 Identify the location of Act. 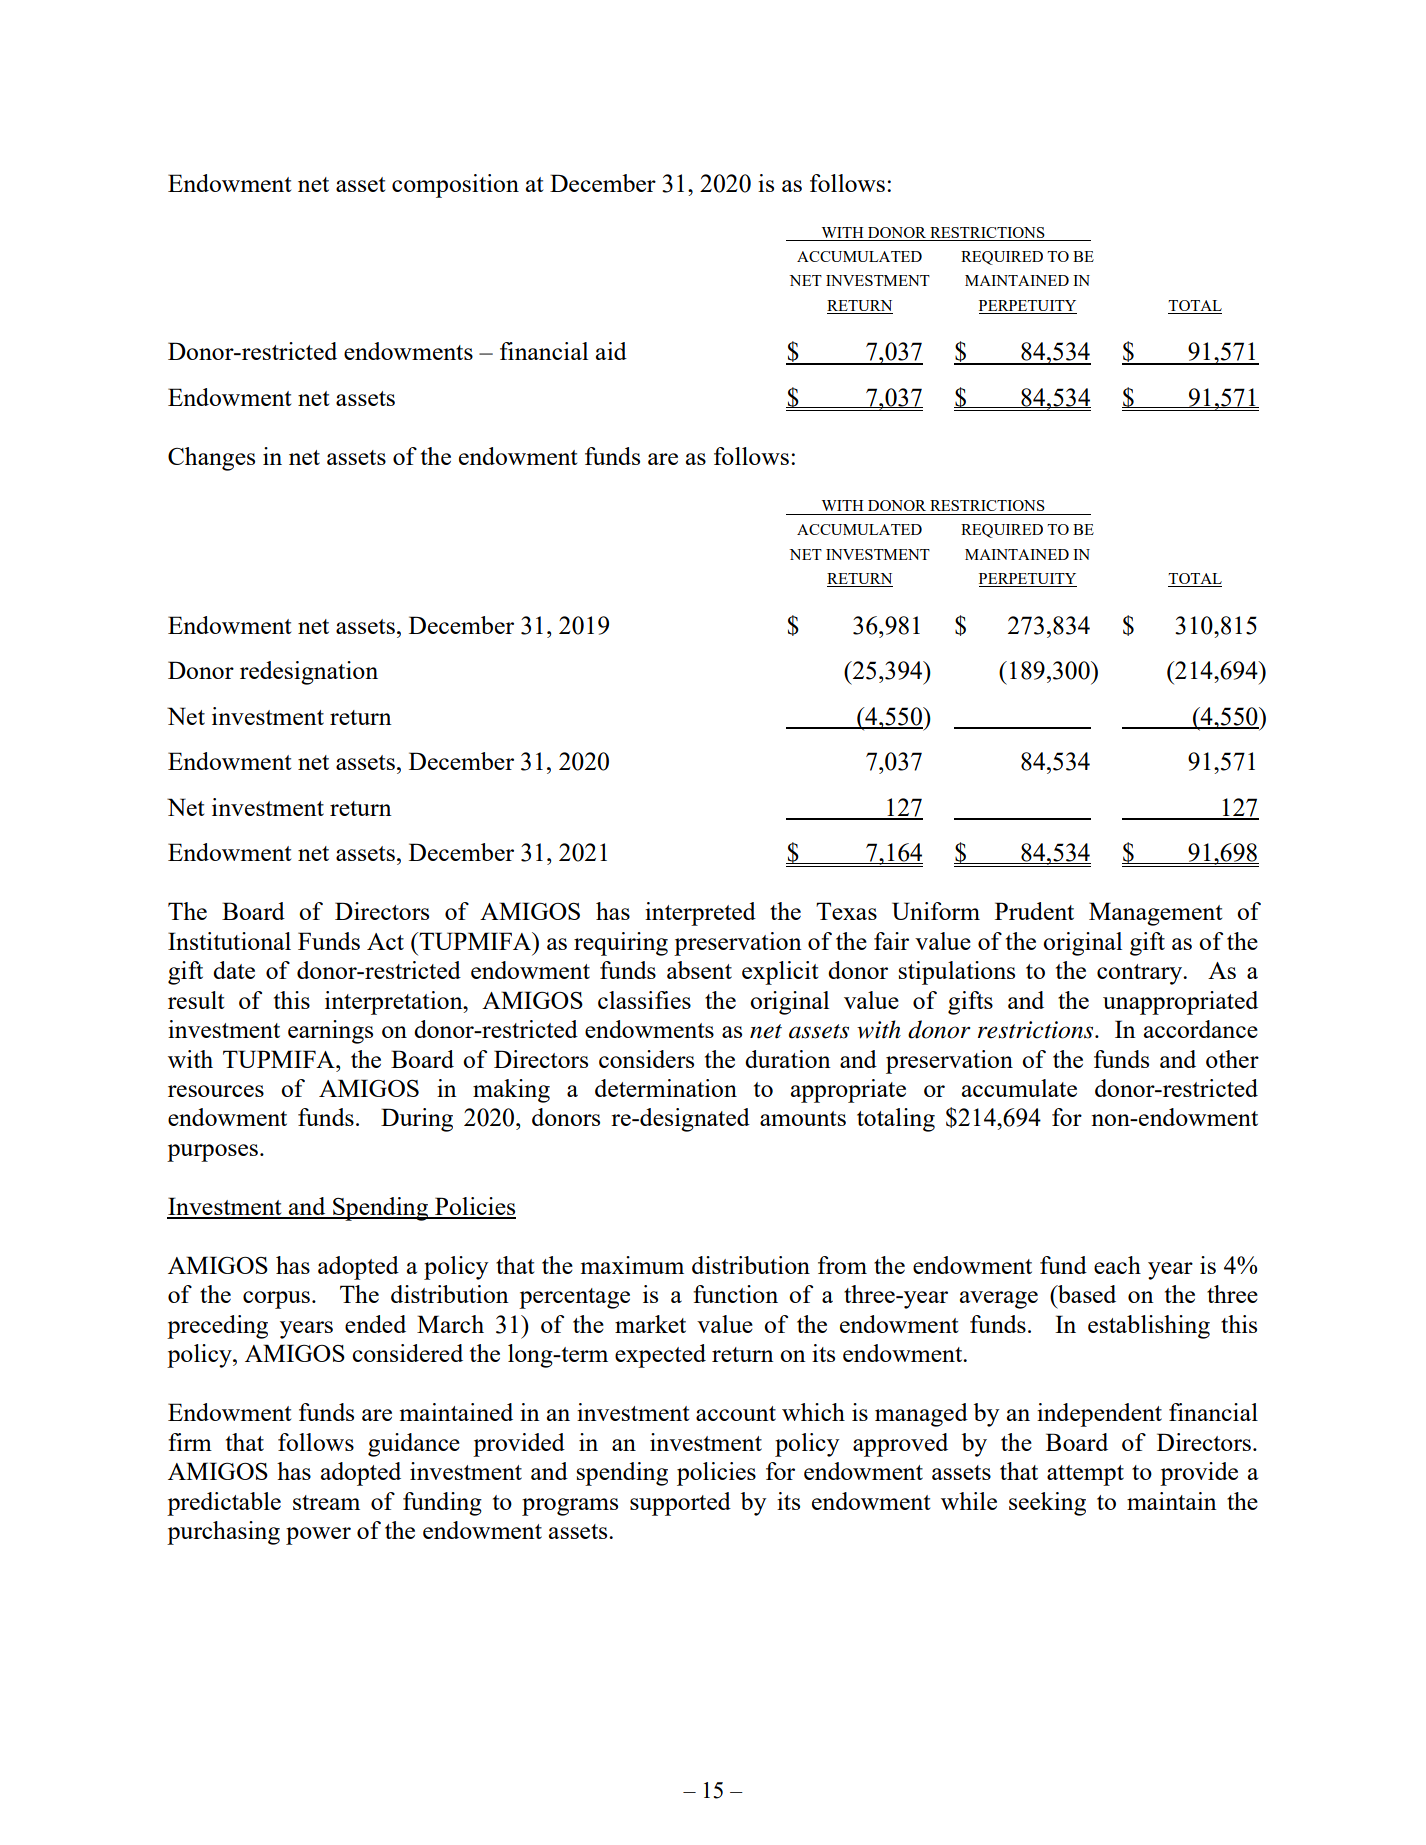
(385, 941).
